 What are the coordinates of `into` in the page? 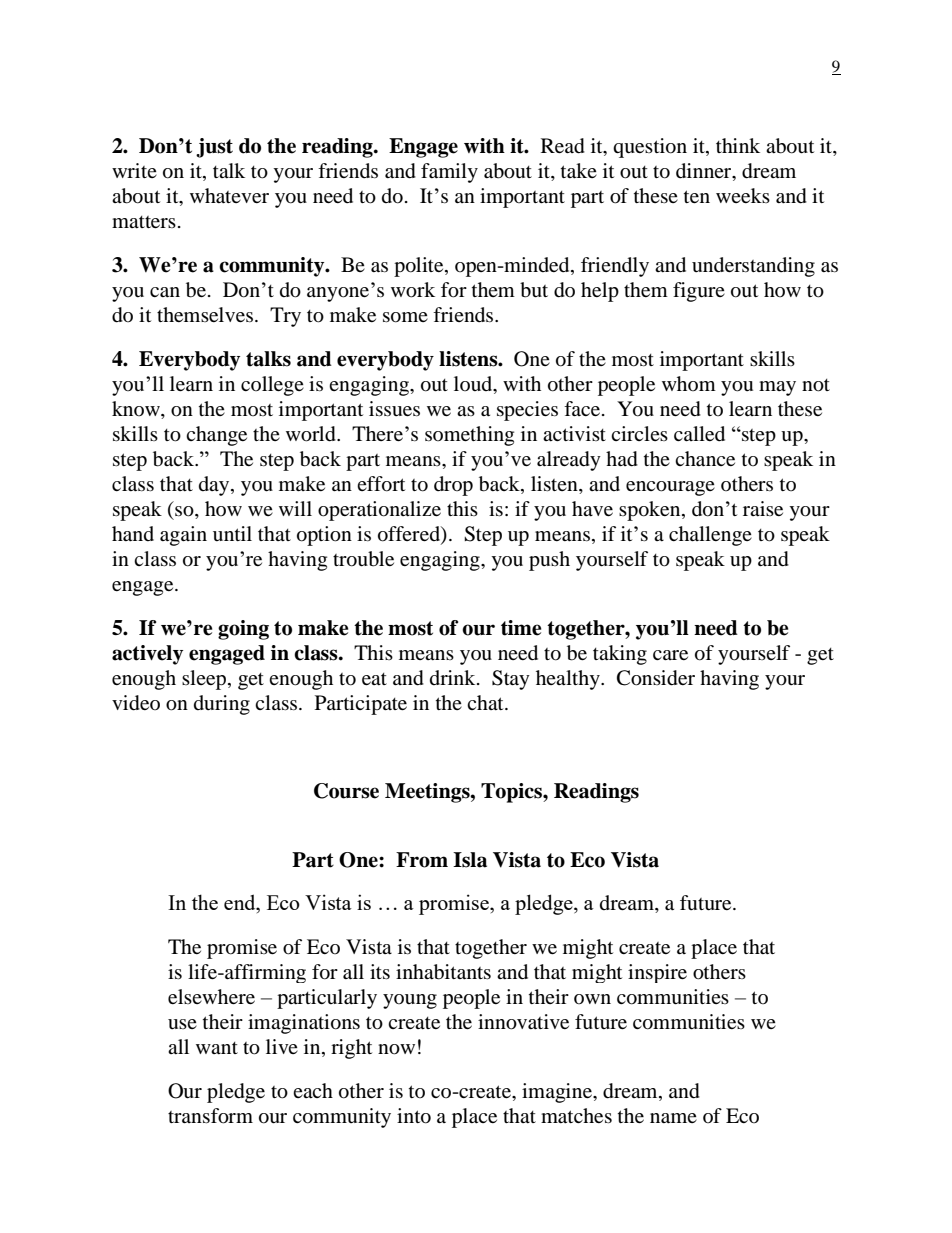 It's located at (414, 1116).
